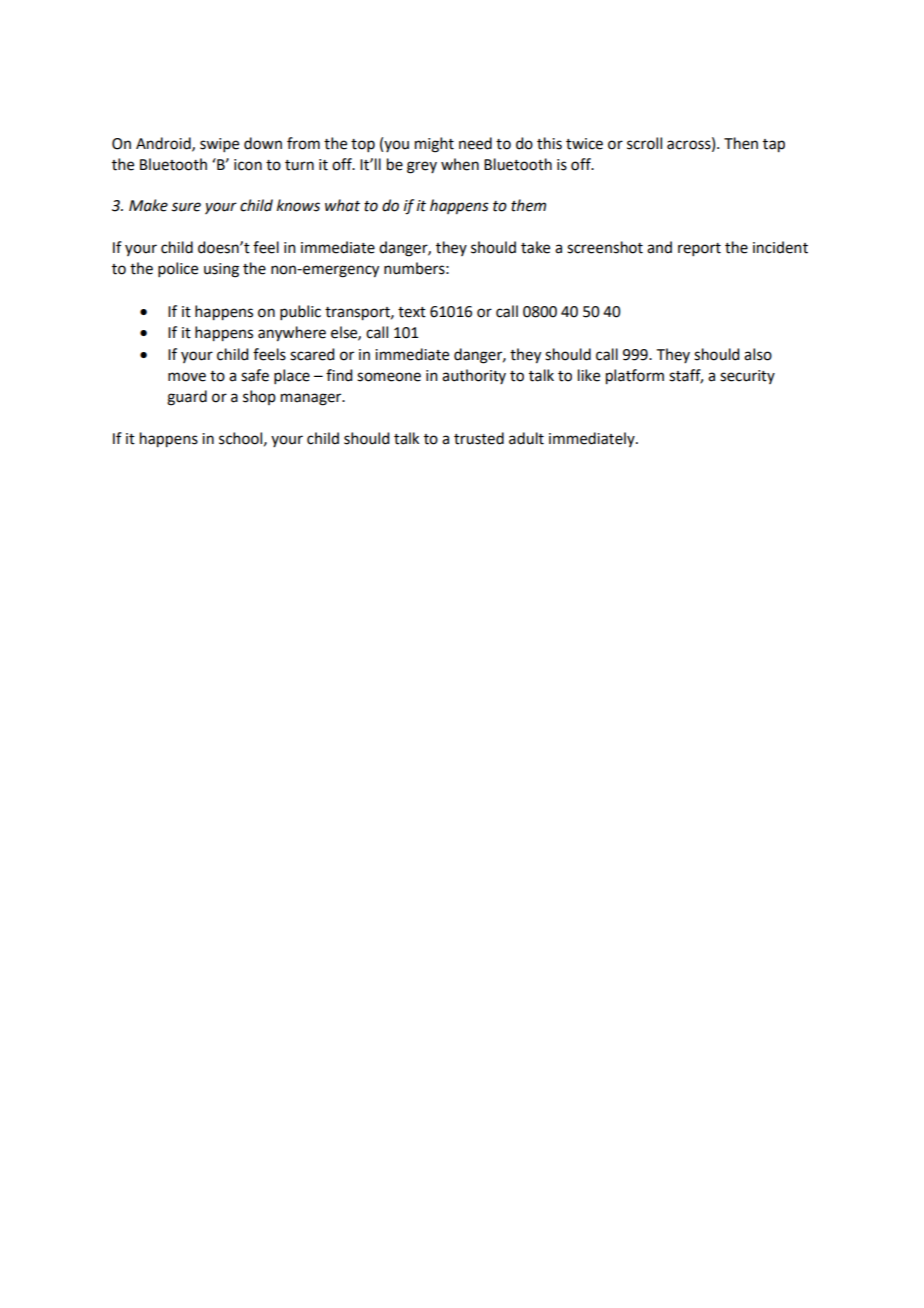  Describe the element at coordinates (412, 312) in the image. I see `text` at that location.
